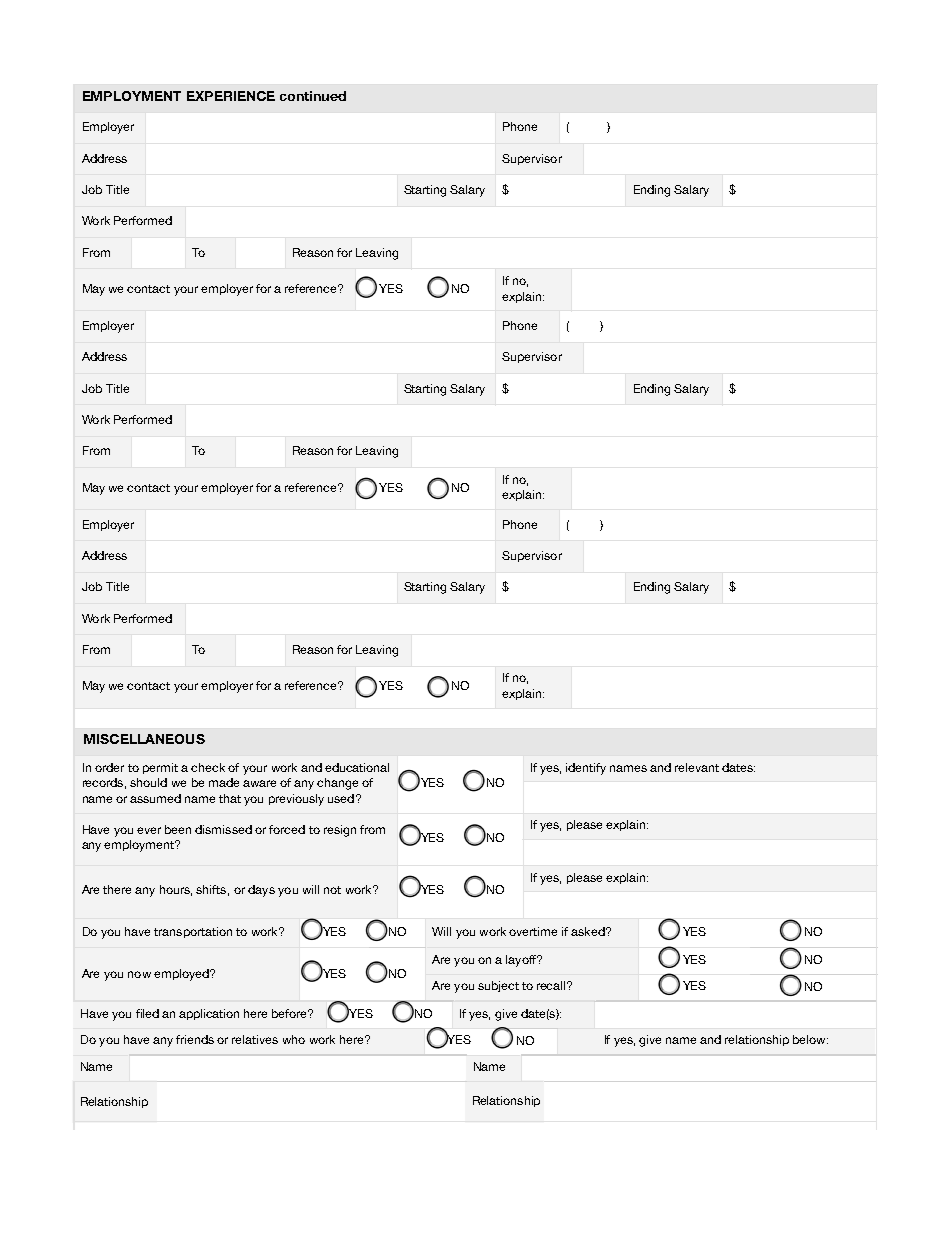  Describe the element at coordinates (313, 96) in the image. I see `continued` at that location.
